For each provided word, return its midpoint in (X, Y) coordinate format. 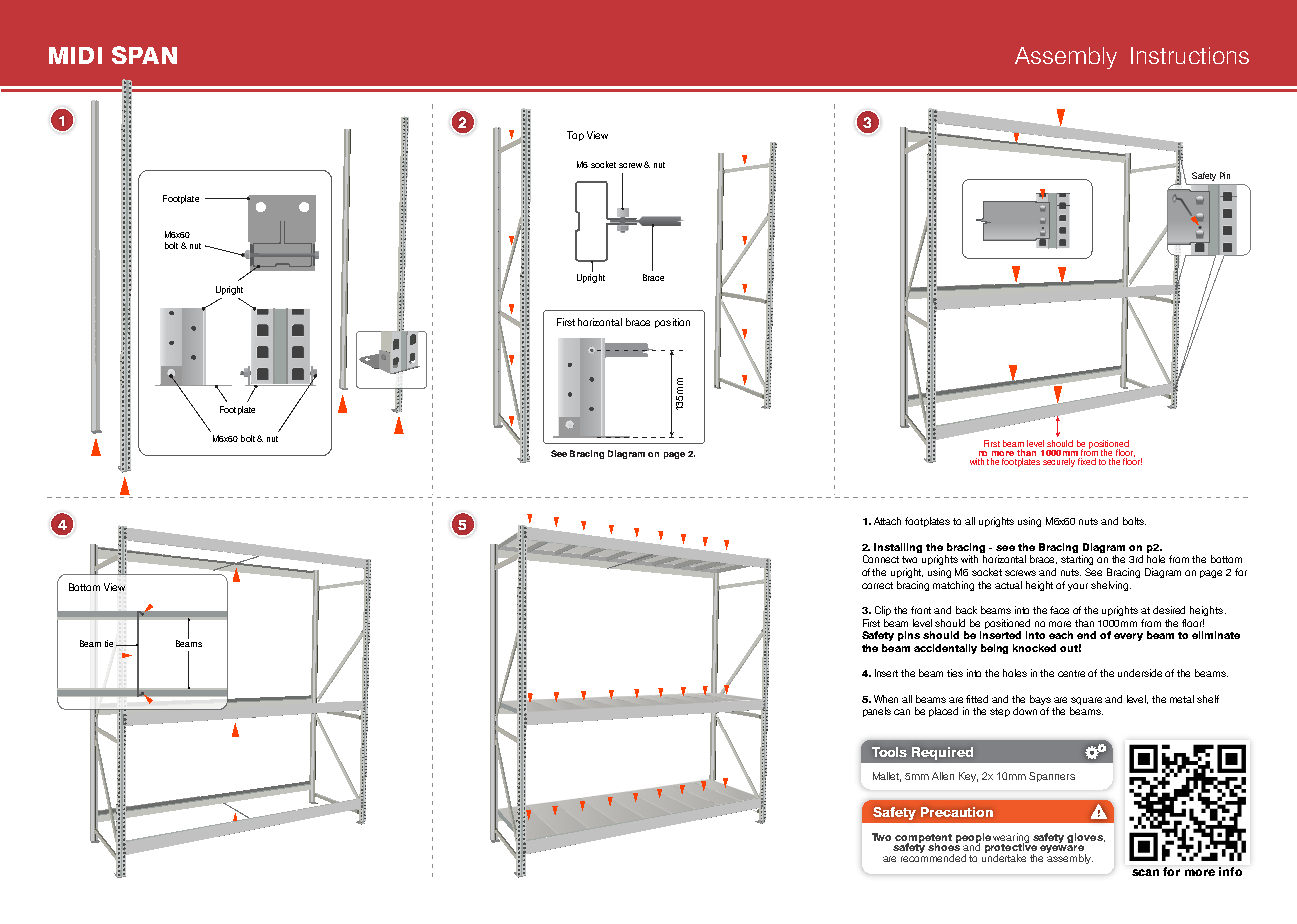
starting (1077, 560)
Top (575, 136)
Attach (887, 521)
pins (909, 636)
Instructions (1190, 55)
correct (877, 585)
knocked (1034, 648)
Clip (883, 611)
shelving (1111, 586)
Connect (881, 559)
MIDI (75, 55)
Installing (898, 548)
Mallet (887, 777)
